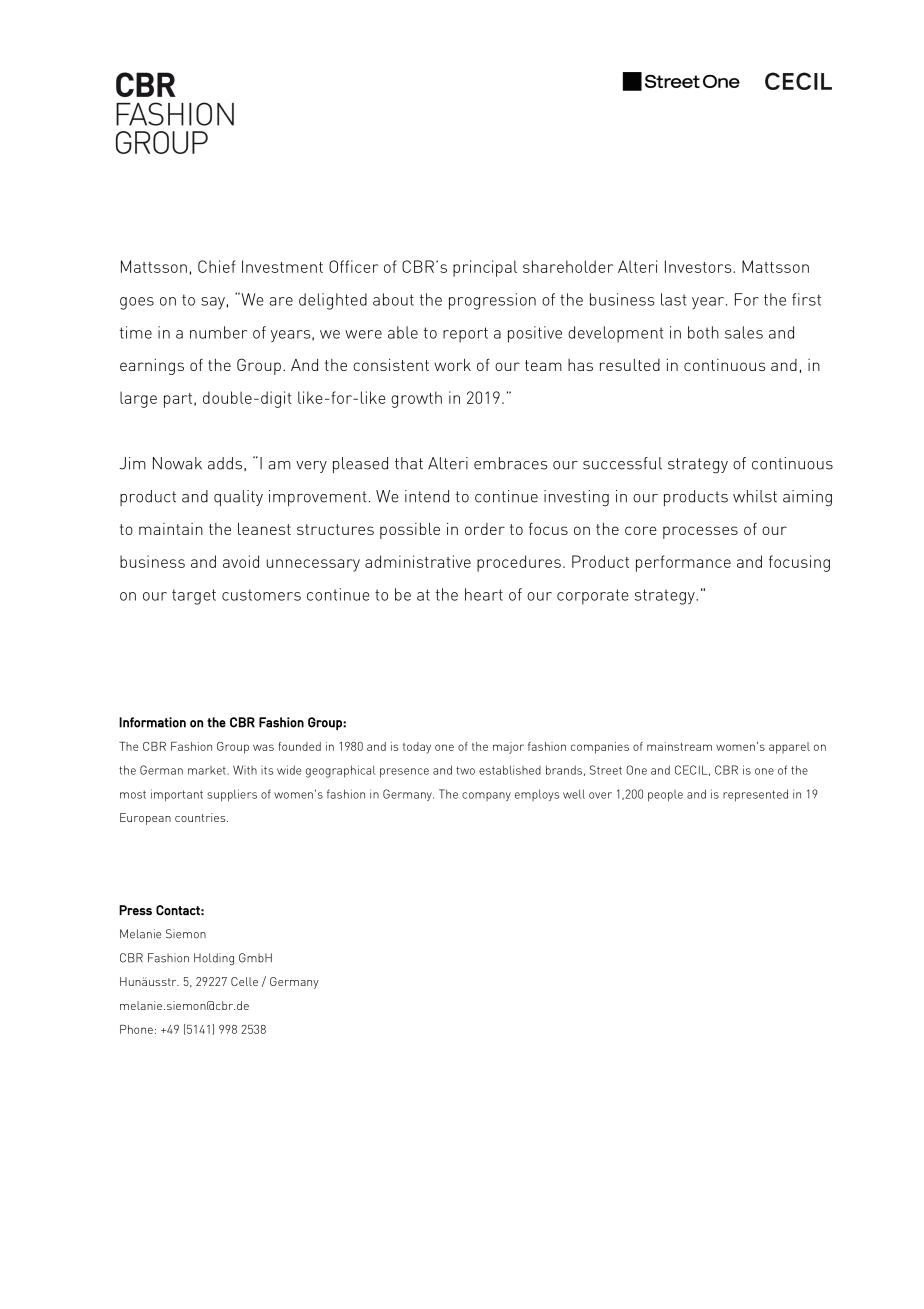 The height and width of the image is (1309, 924). What do you see at coordinates (207, 770) in the image?
I see `market` at bounding box center [207, 770].
